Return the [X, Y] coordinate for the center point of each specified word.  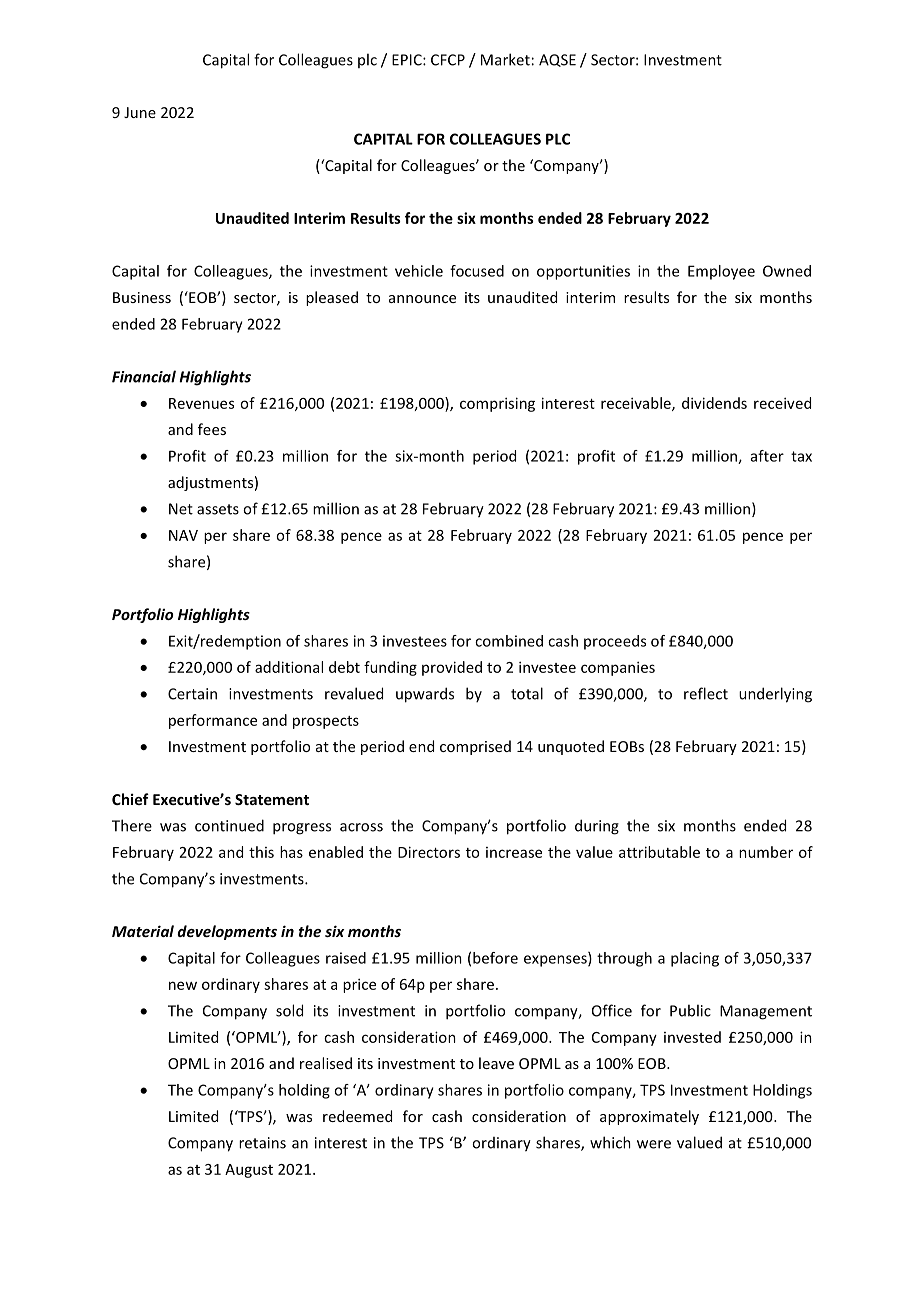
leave [496, 1063]
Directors [429, 852]
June [140, 112]
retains [262, 1143]
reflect [706, 693]
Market [505, 59]
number [766, 852]
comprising [497, 404]
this [261, 852]
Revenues [201, 403]
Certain [192, 694]
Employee [721, 272]
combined [509, 641]
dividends [714, 403]
